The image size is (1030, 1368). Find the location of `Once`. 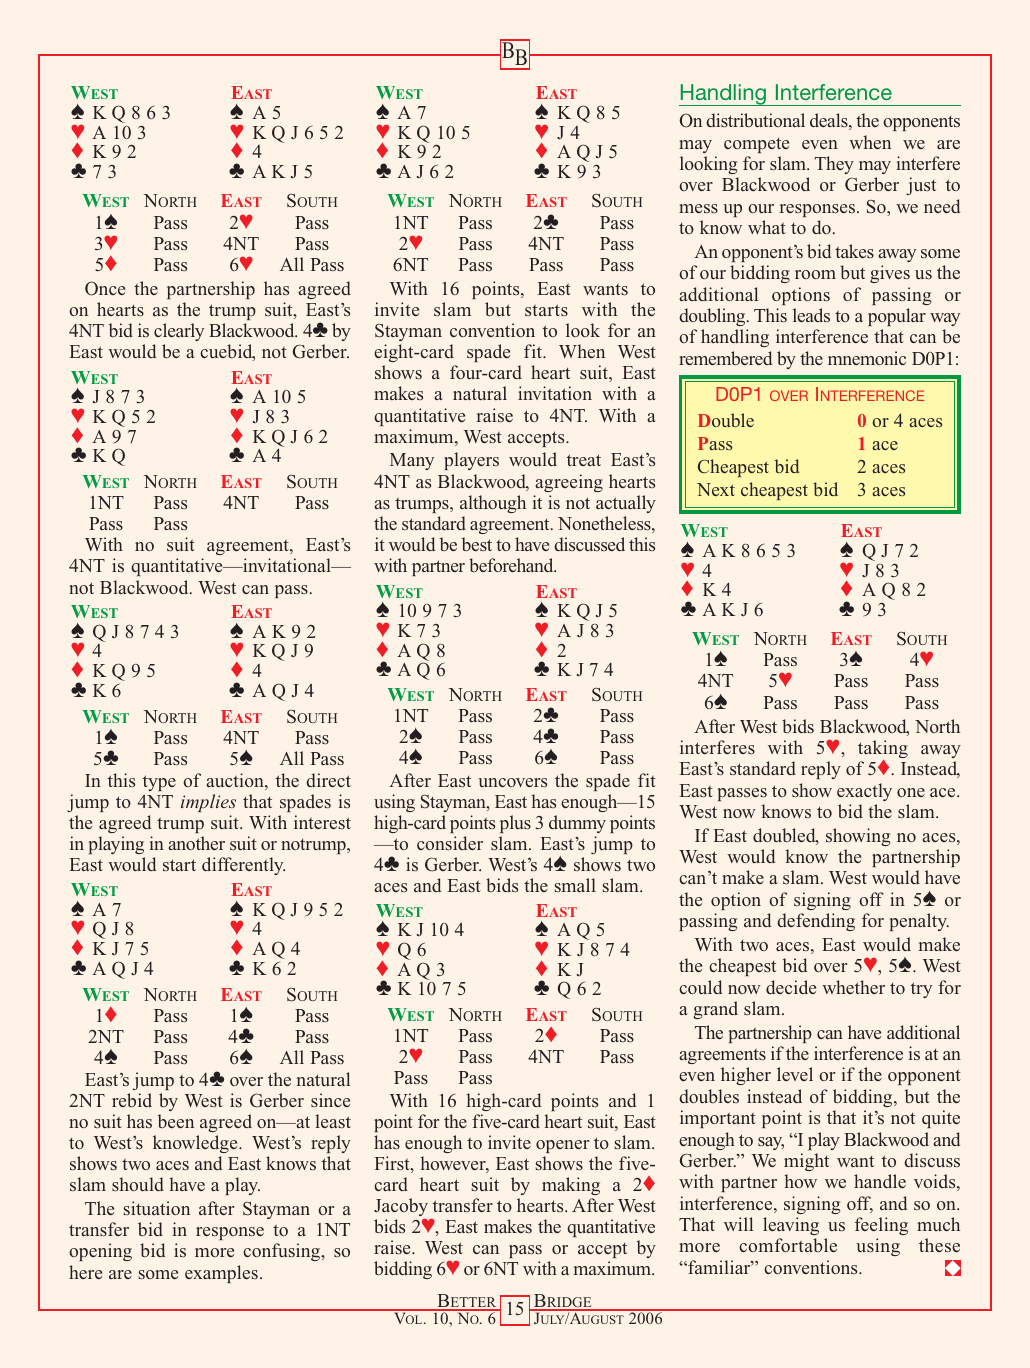

Once is located at coordinates (105, 288).
